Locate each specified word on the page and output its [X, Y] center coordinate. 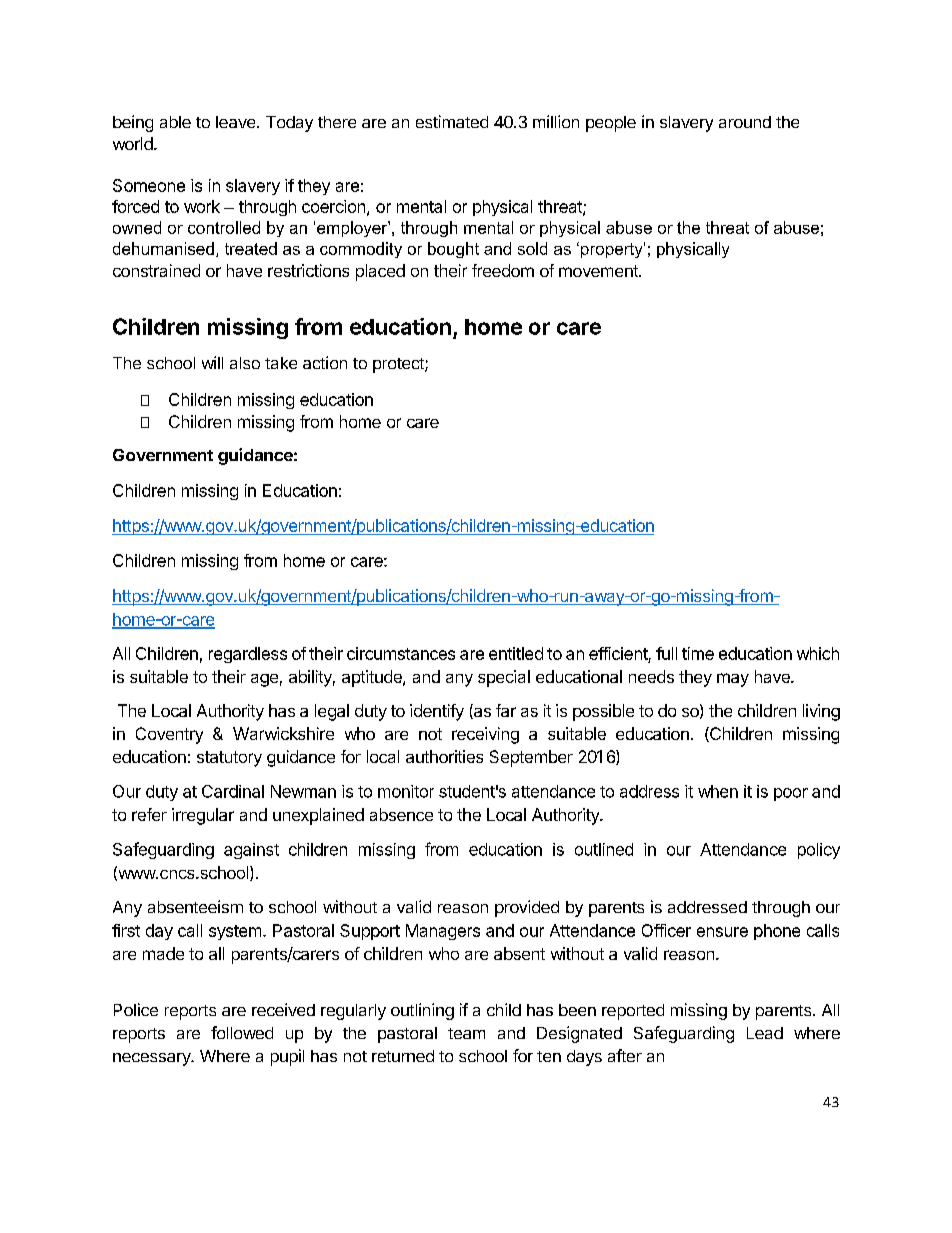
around [745, 122]
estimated [452, 121]
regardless [248, 655]
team [466, 1033]
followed [242, 1032]
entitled [516, 653]
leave [237, 122]
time [698, 653]
